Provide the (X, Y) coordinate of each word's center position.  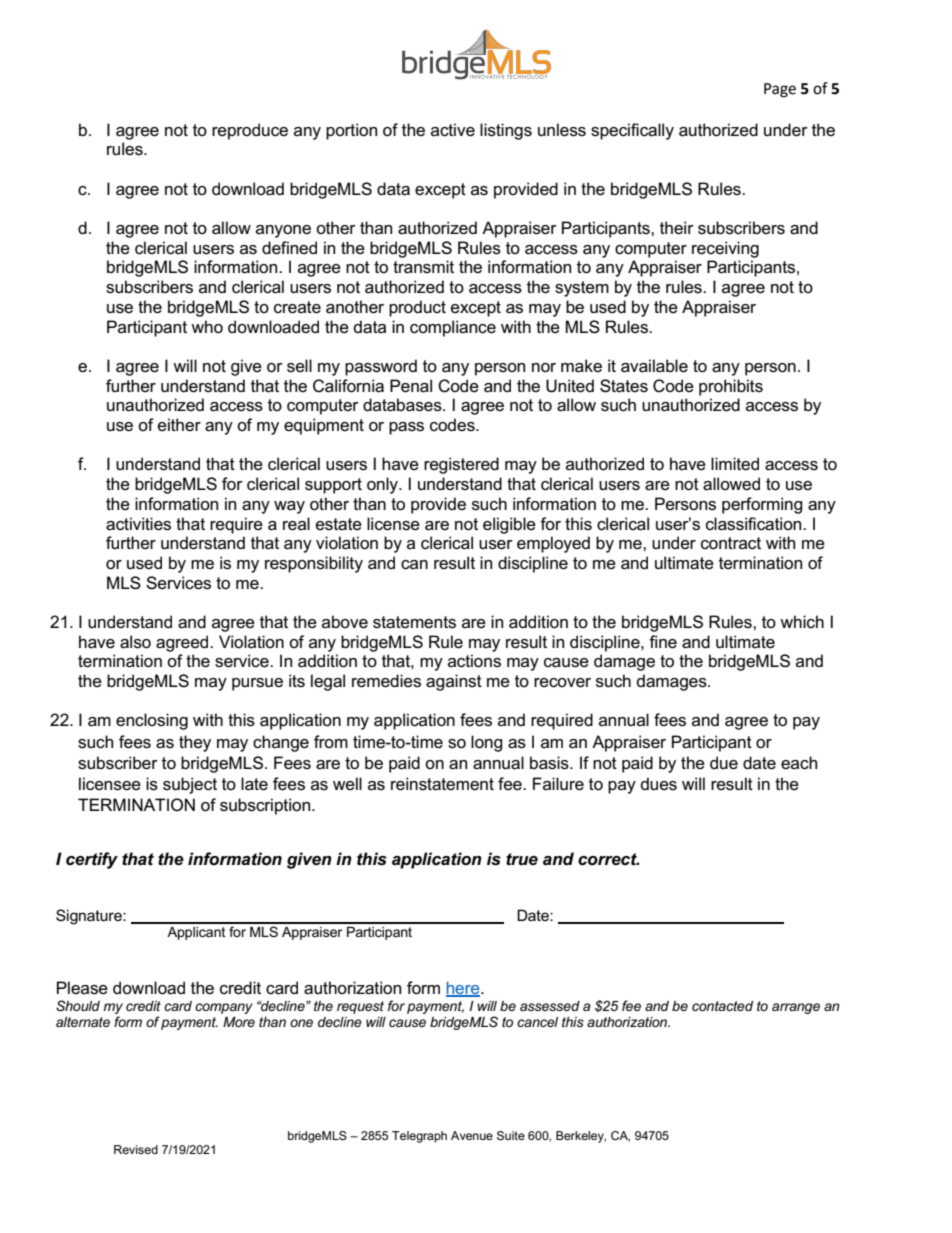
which (802, 621)
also (135, 642)
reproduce (250, 131)
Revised (136, 1149)
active (453, 130)
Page (780, 90)
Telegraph (419, 1137)
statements (414, 622)
